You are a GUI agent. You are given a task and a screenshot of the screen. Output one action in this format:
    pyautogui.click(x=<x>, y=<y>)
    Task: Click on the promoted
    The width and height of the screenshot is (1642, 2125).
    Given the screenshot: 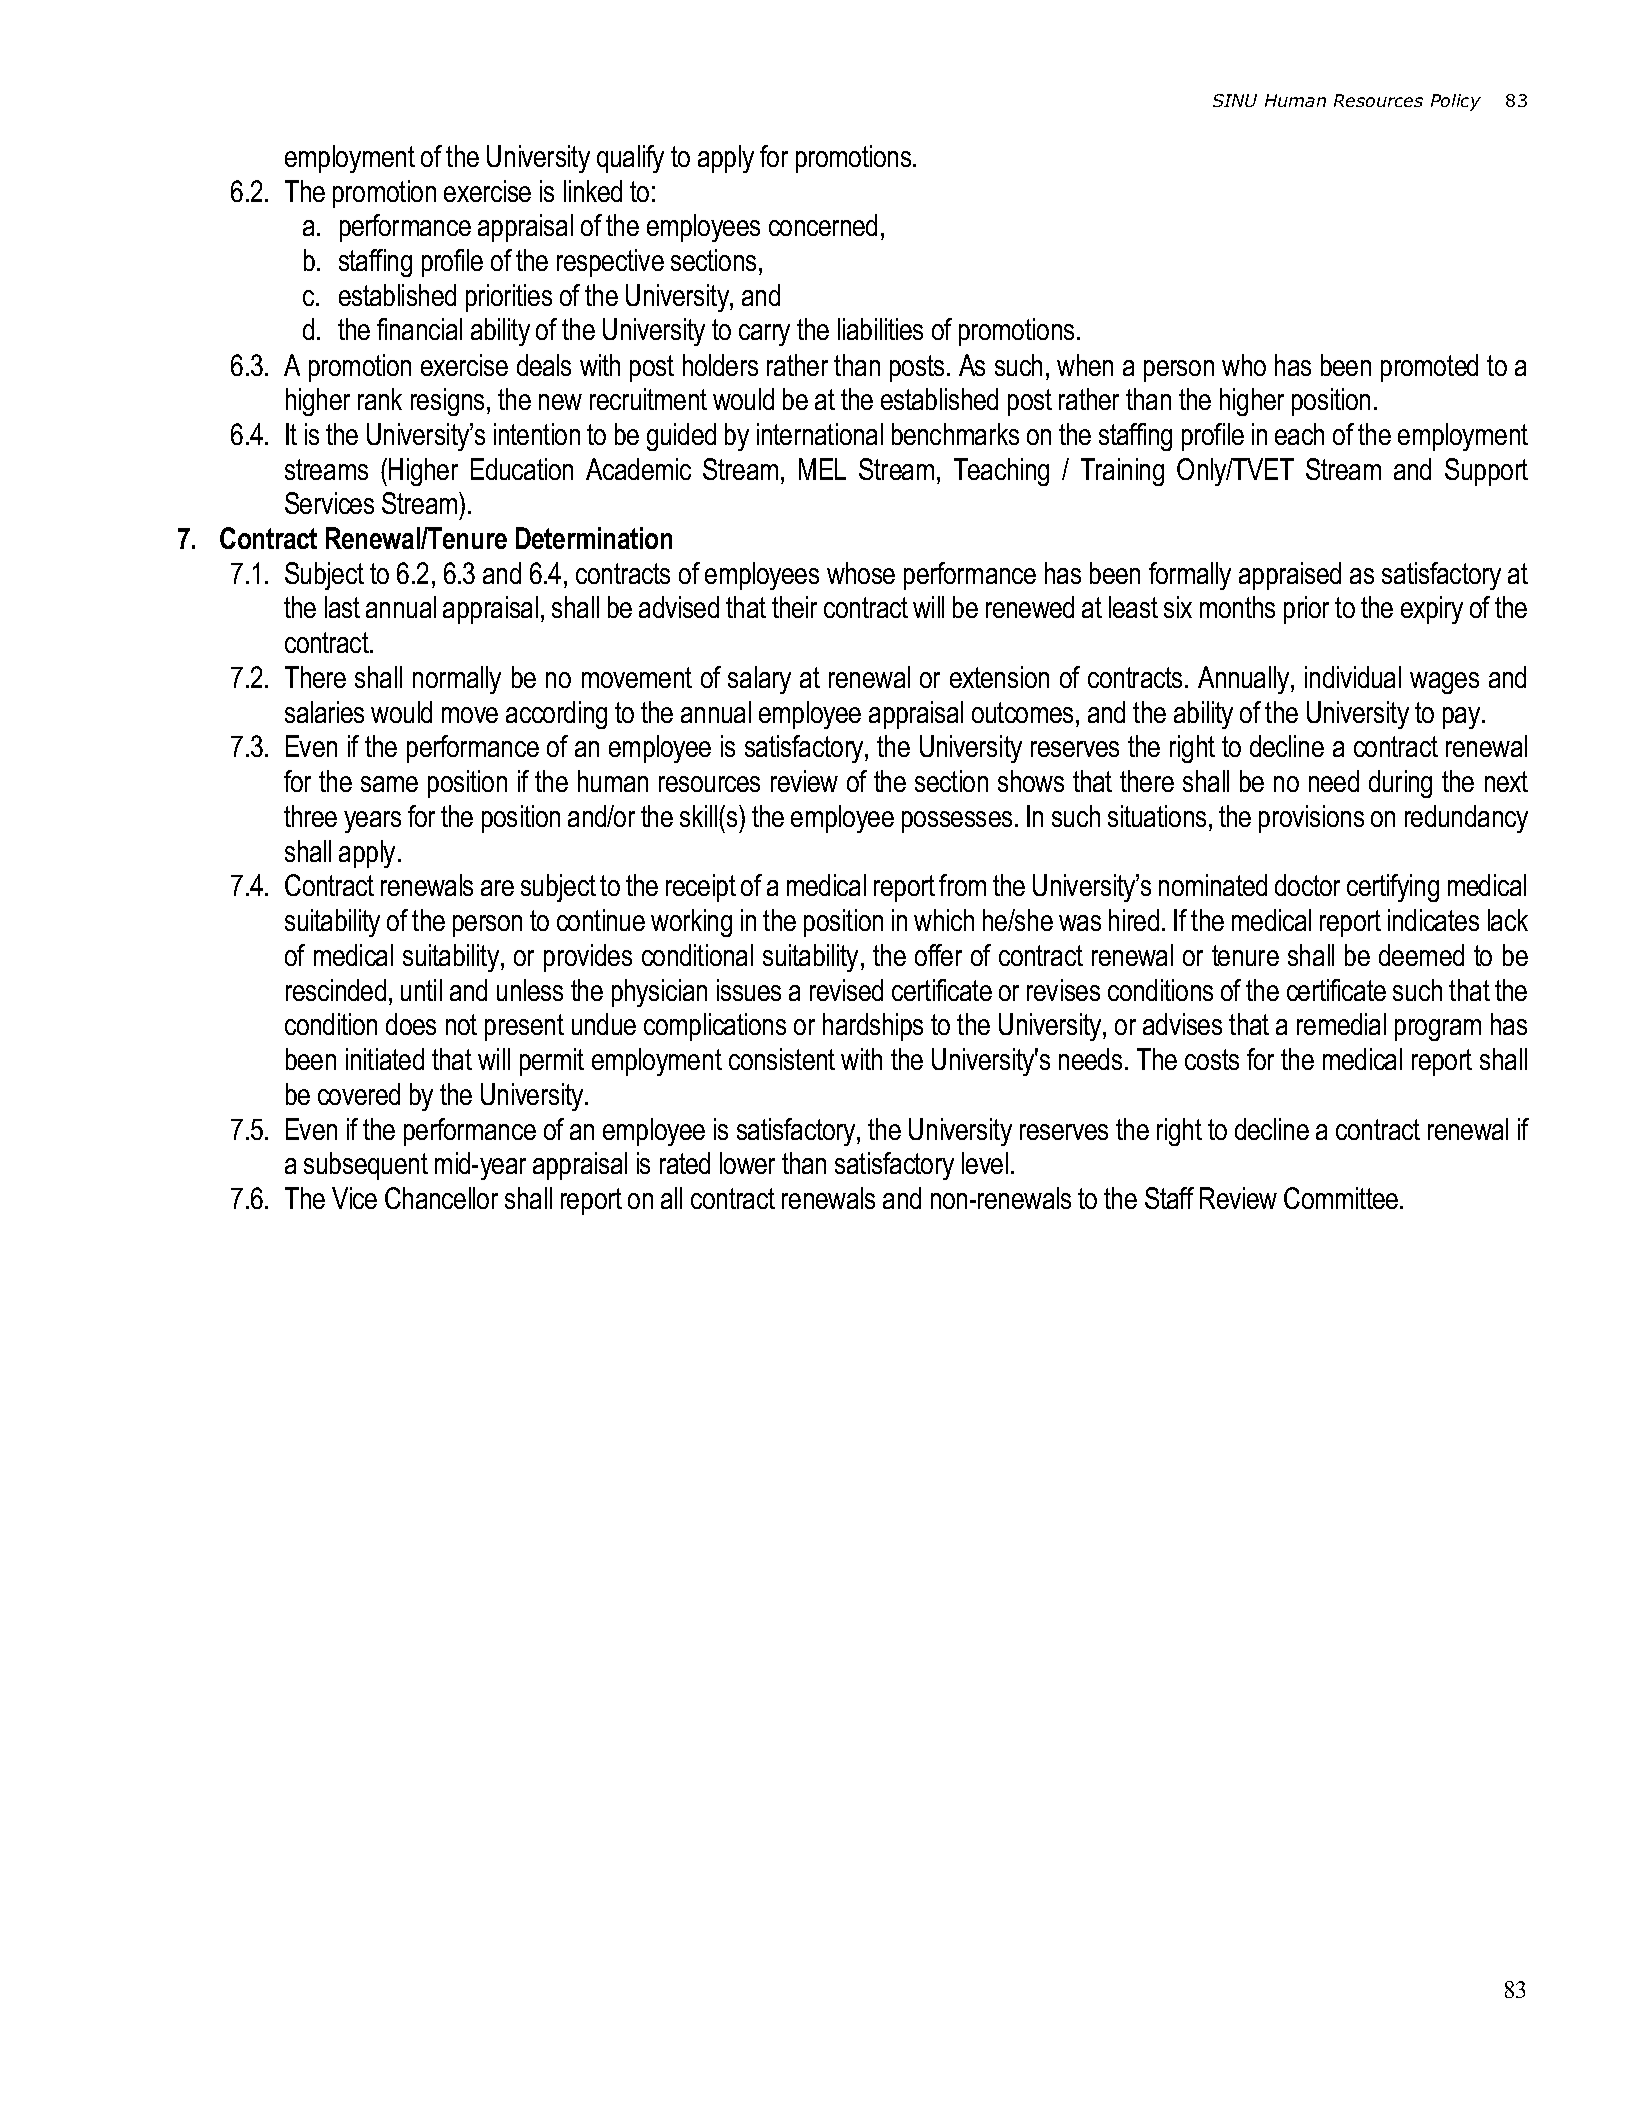 What is the action you would take?
    pyautogui.click(x=1429, y=368)
